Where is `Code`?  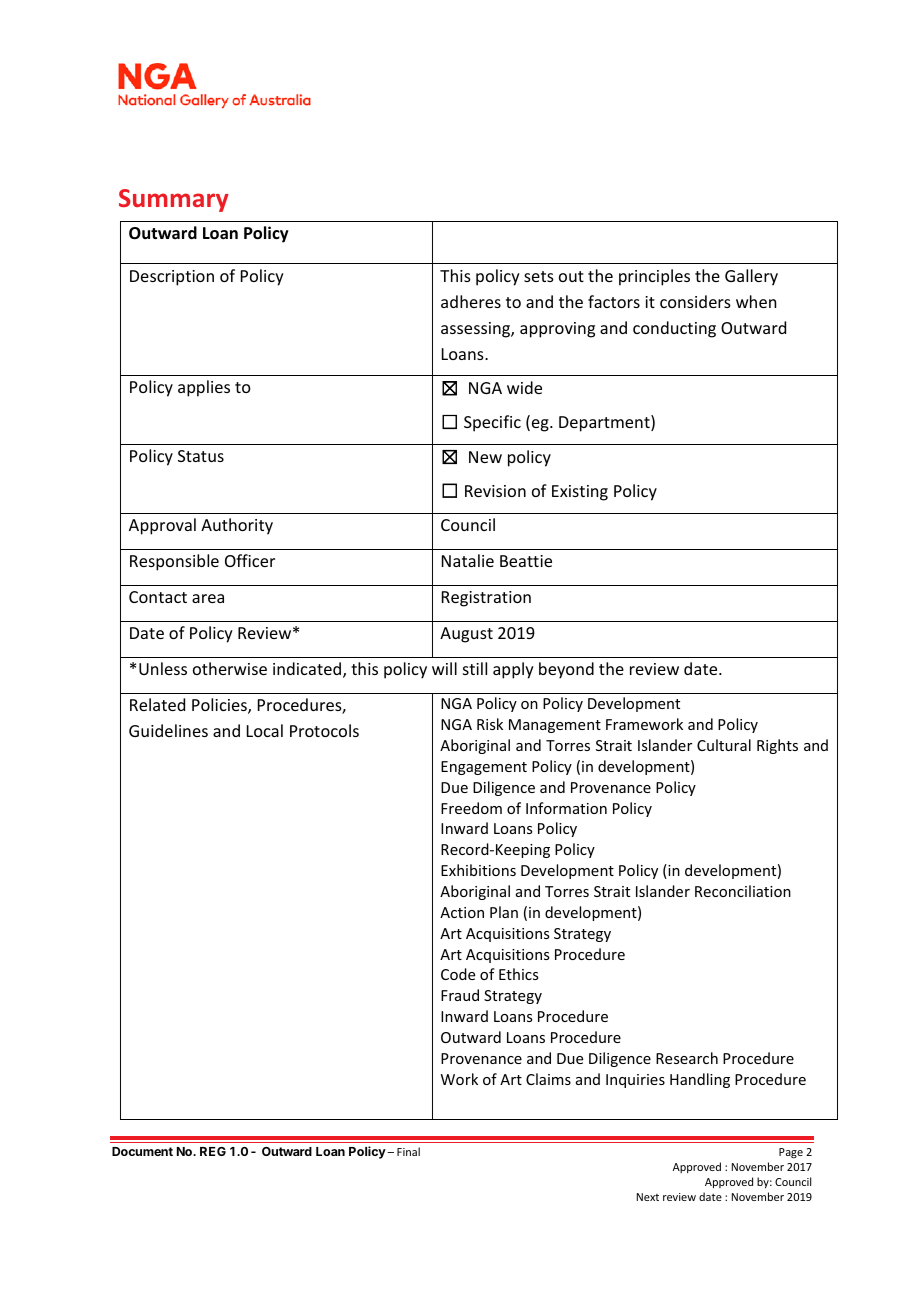
Code is located at coordinates (458, 974).
